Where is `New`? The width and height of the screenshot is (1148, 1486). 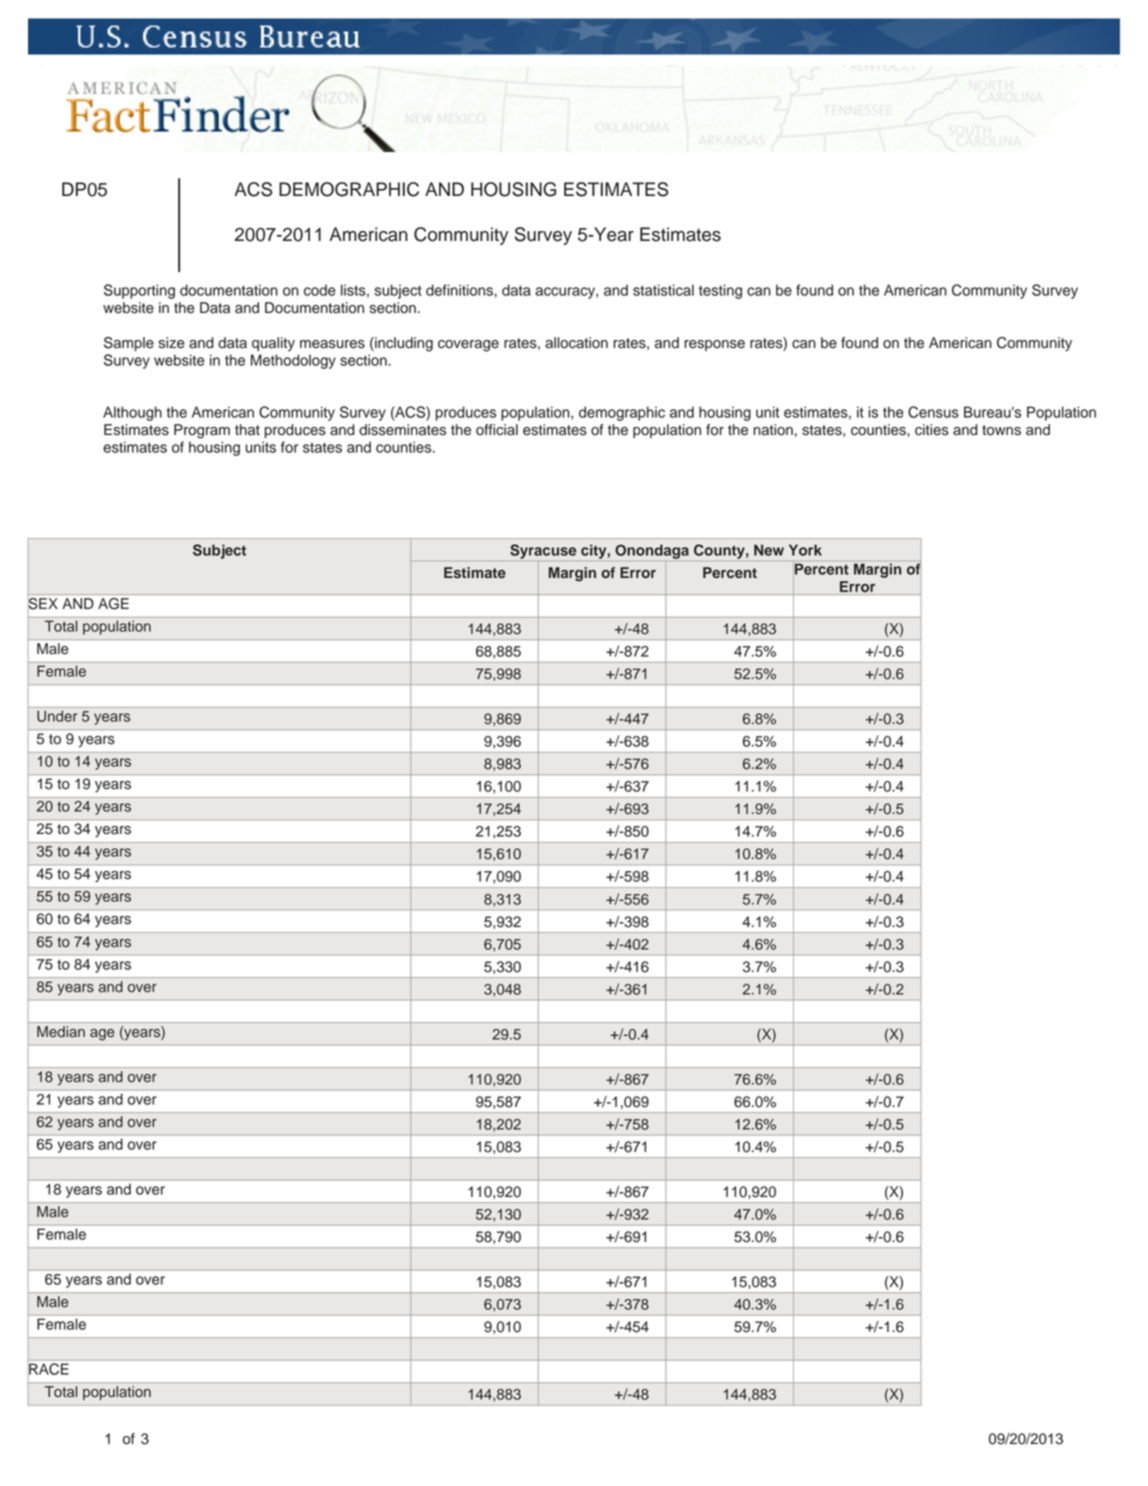
New is located at coordinates (769, 550).
